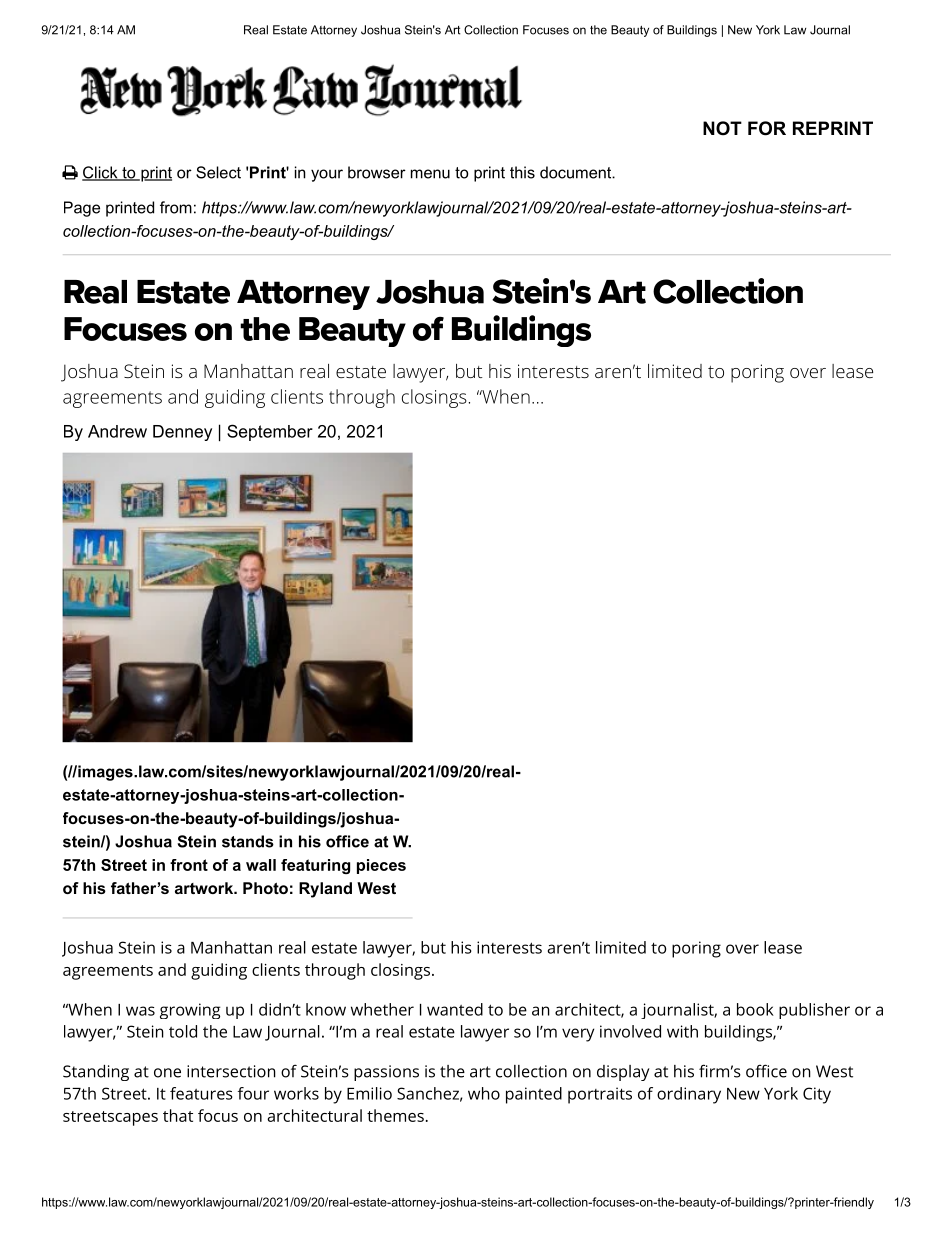 This document has width=952, height=1233. Describe the element at coordinates (218, 172) in the document. I see `Select` at that location.
